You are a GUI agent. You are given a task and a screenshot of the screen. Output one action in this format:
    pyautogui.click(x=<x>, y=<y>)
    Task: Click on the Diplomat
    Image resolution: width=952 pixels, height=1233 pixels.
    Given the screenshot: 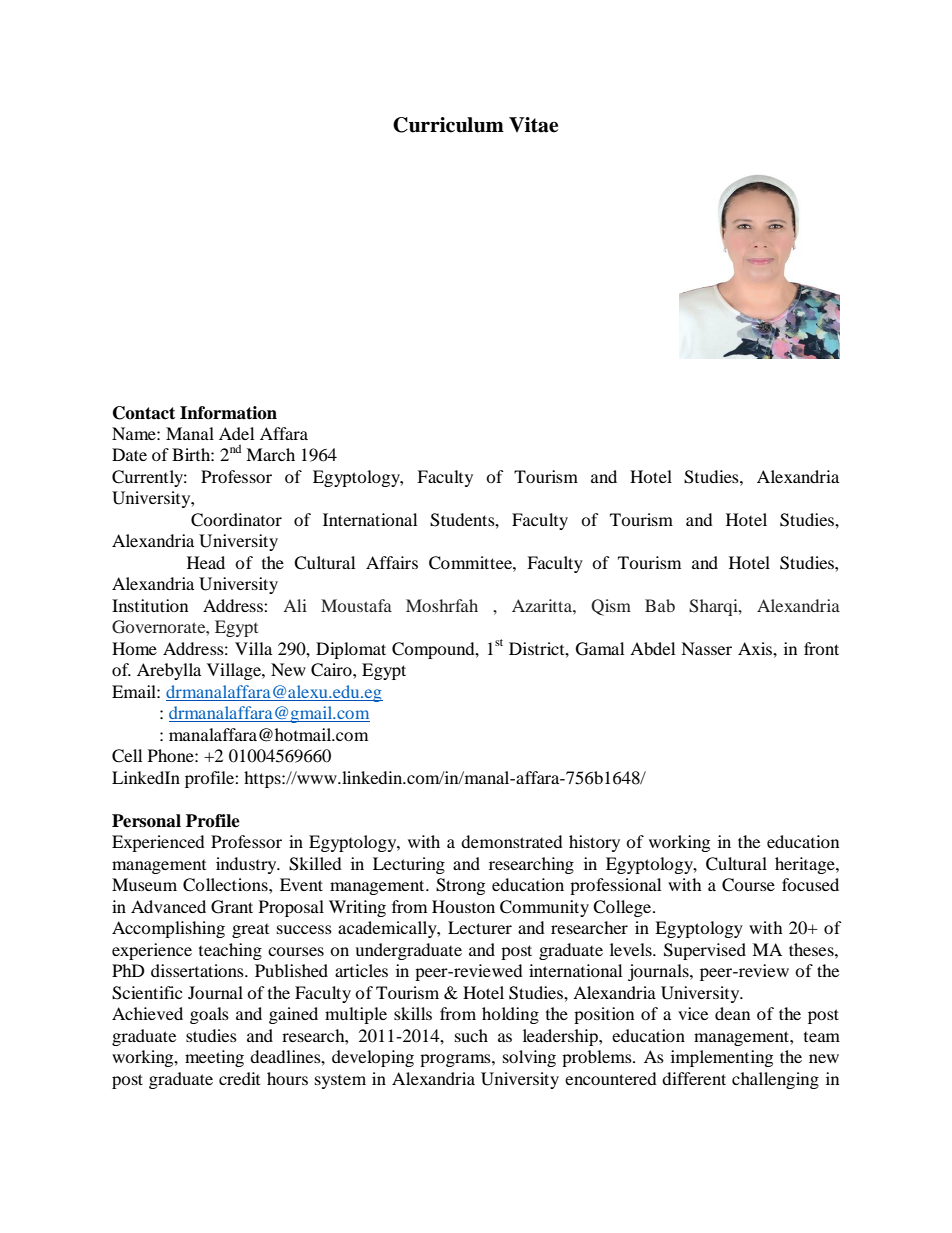 What is the action you would take?
    pyautogui.click(x=351, y=650)
